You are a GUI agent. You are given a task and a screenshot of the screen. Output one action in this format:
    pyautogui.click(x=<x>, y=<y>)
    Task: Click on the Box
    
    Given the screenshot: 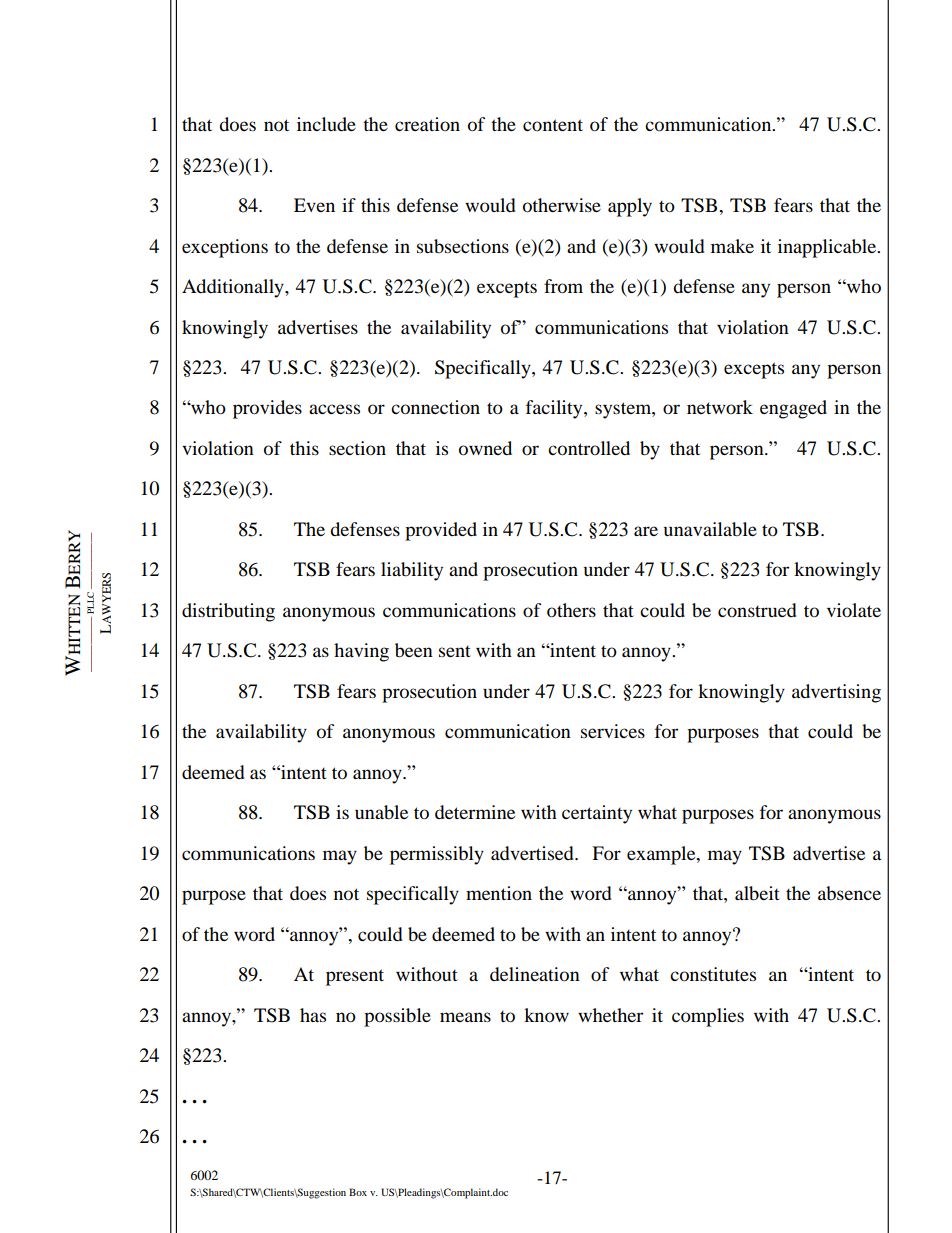 What is the action you would take?
    pyautogui.click(x=358, y=1192)
